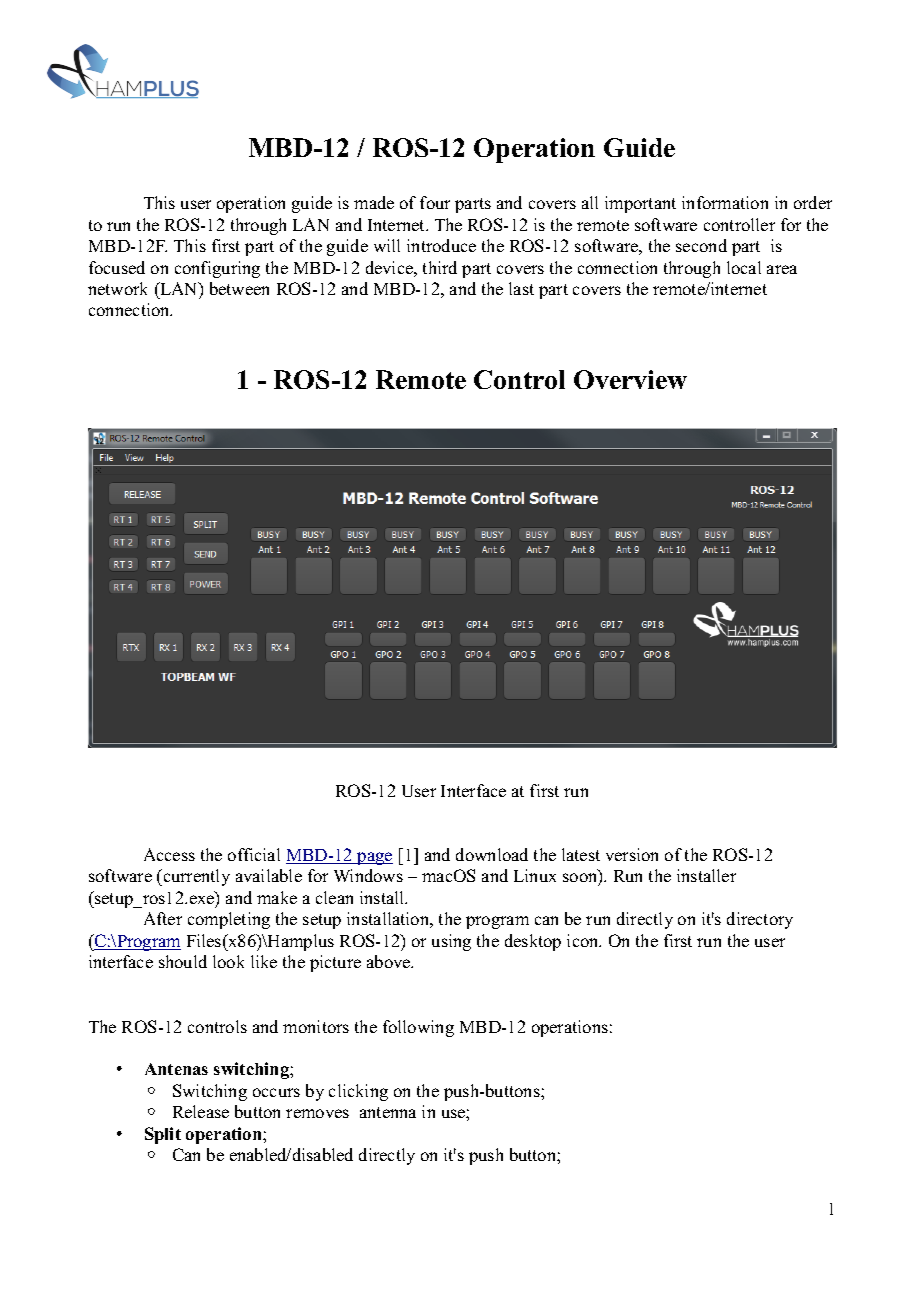 The height and width of the screenshot is (1308, 924). What do you see at coordinates (201, 1111) in the screenshot?
I see `Release` at bounding box center [201, 1111].
